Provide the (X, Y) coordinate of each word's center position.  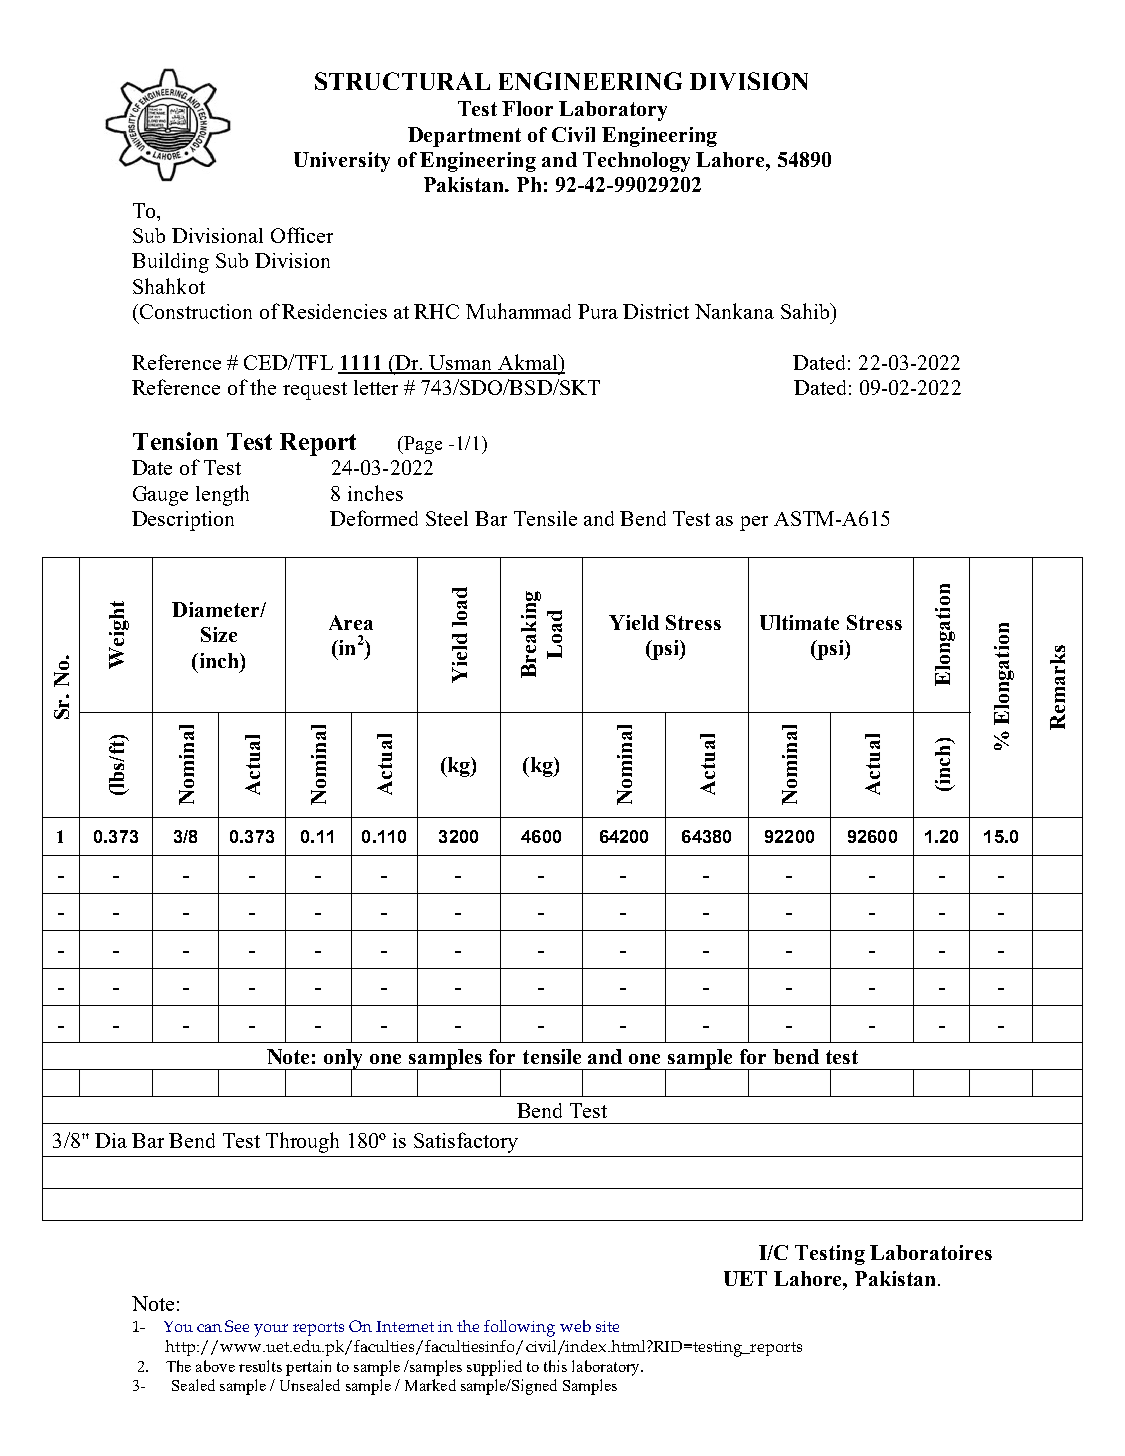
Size (219, 634)
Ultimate (799, 622)
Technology (636, 162)
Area (351, 622)
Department (464, 137)
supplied (494, 1368)
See (237, 1326)
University (342, 162)
